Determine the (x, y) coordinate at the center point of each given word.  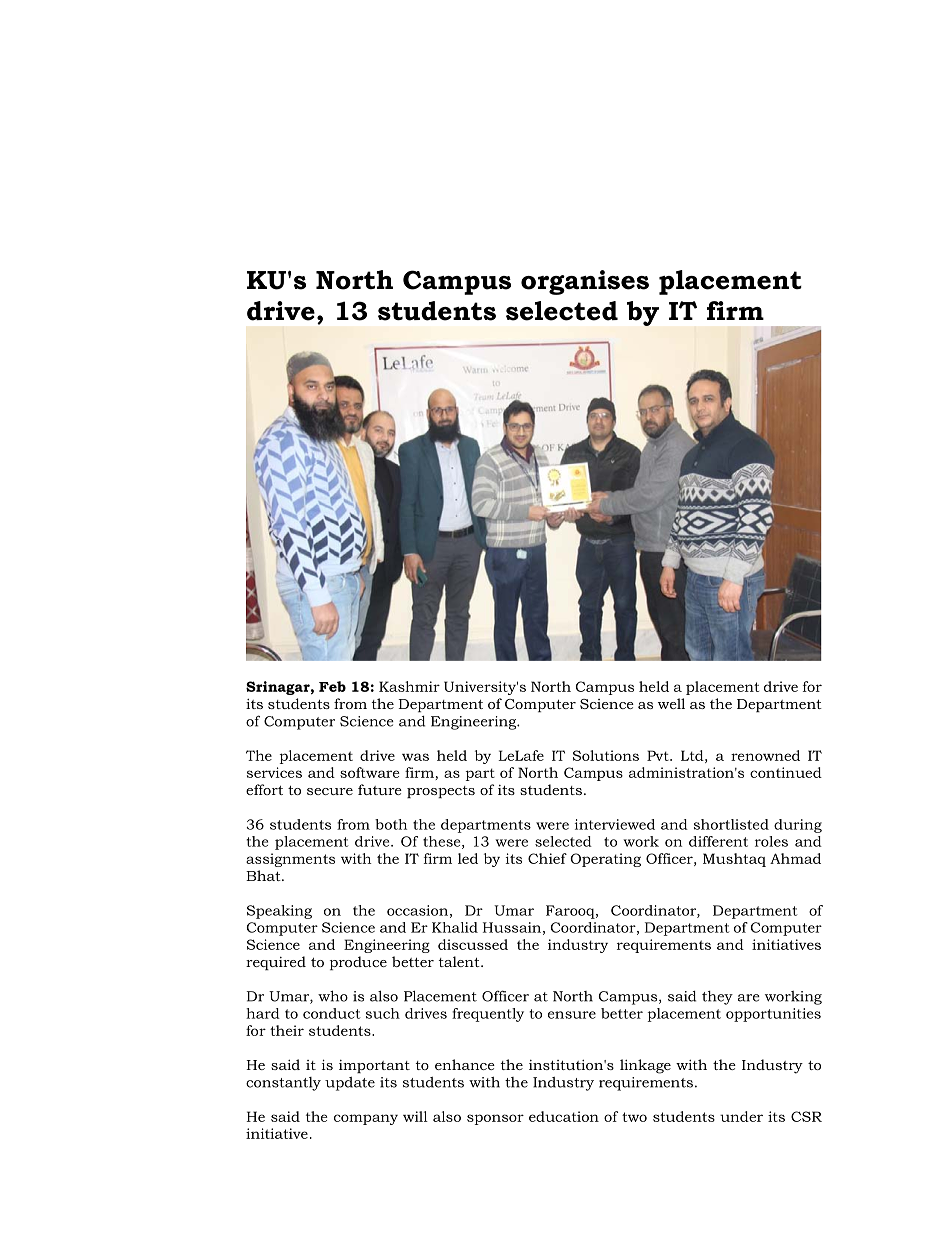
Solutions (606, 755)
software (370, 772)
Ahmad (795, 858)
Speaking (279, 912)
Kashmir (409, 686)
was (415, 757)
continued (786, 772)
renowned (765, 755)
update (350, 1084)
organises (585, 282)
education (564, 1116)
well (671, 703)
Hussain (512, 927)
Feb (332, 686)
